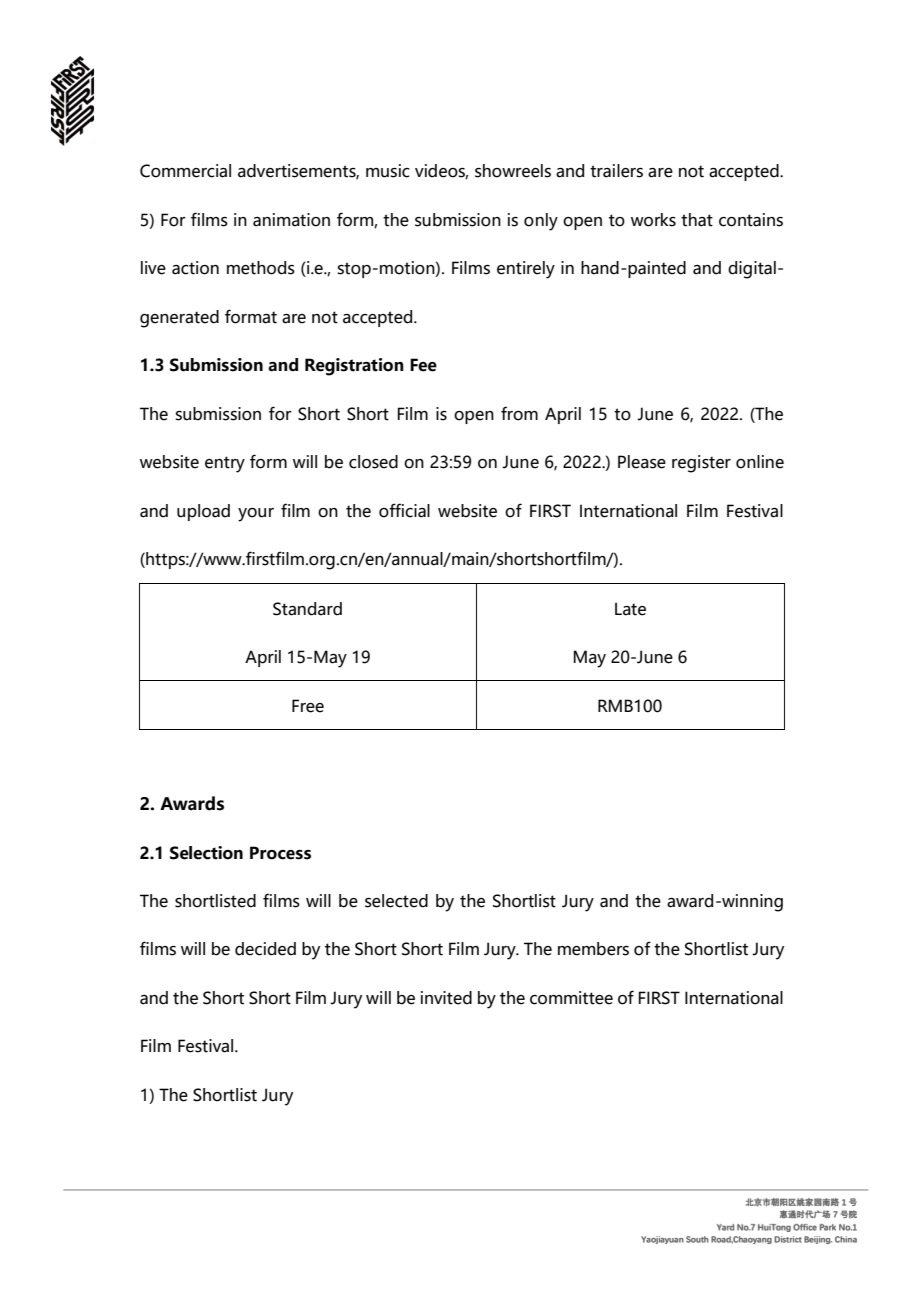  Describe the element at coordinates (396, 901) in the screenshot. I see `selected` at that location.
